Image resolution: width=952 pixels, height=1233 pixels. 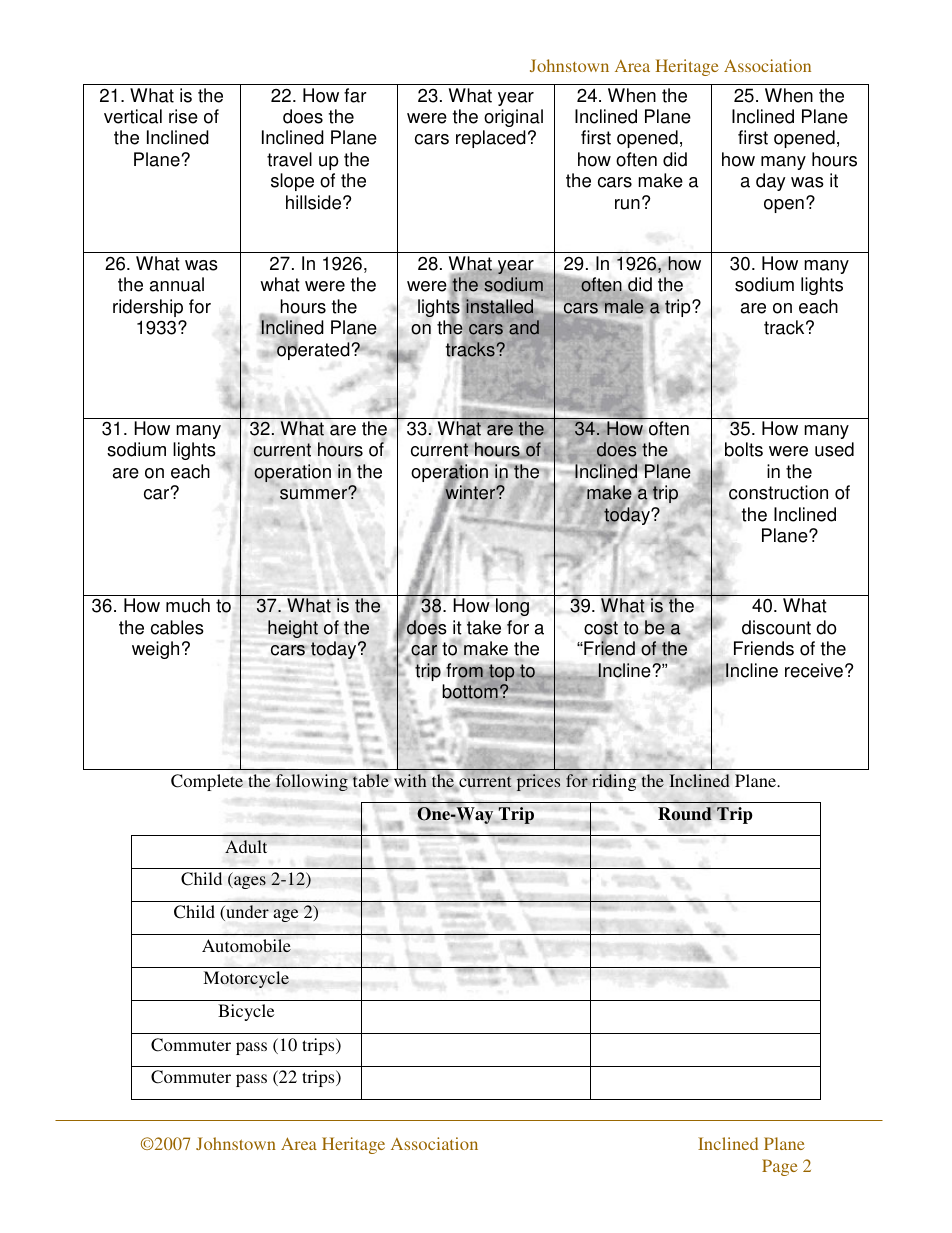 I want to click on prices, so click(x=538, y=782).
